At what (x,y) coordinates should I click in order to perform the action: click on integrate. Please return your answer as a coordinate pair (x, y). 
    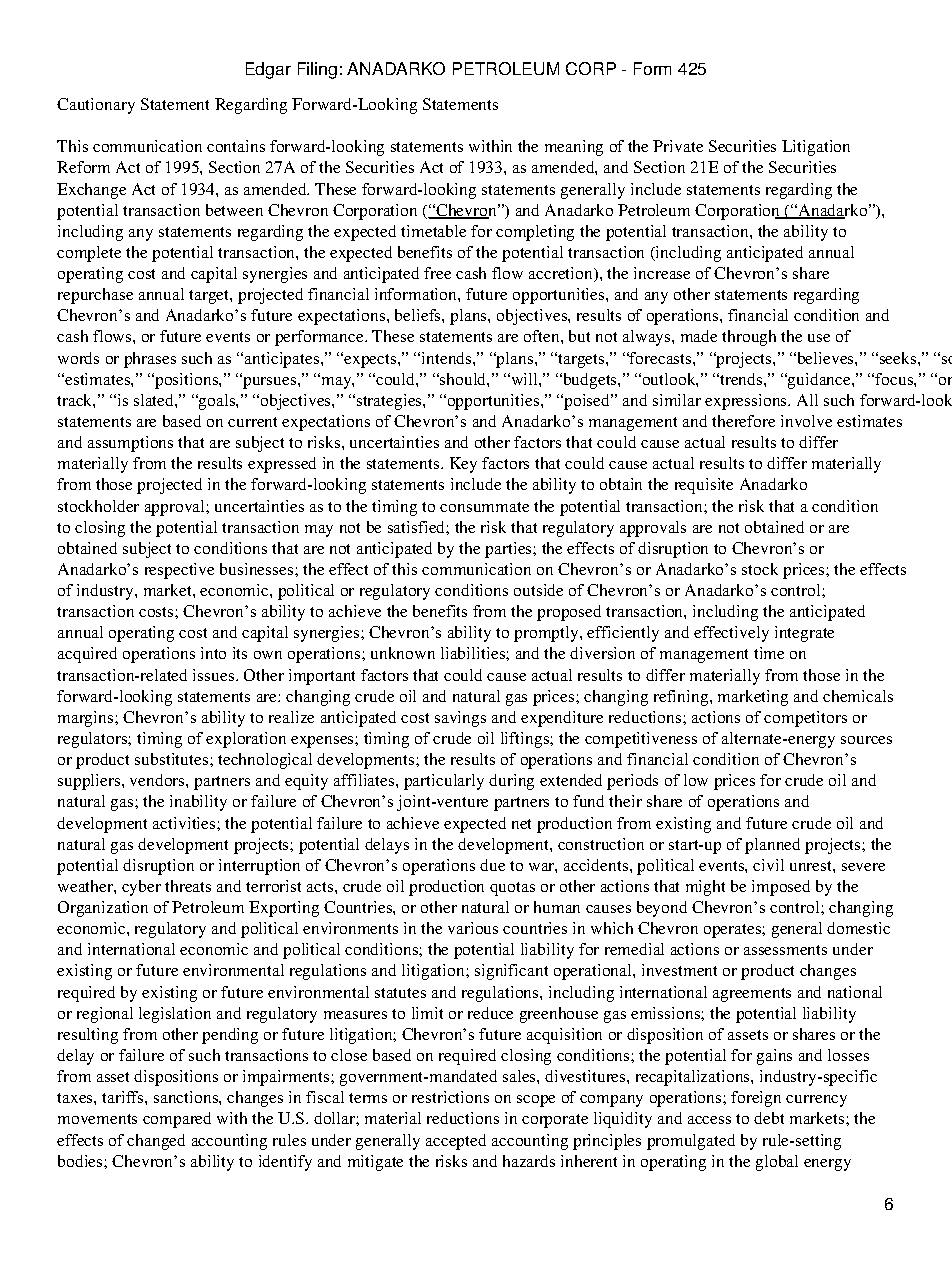
    Looking at the image, I should click on (804, 634).
